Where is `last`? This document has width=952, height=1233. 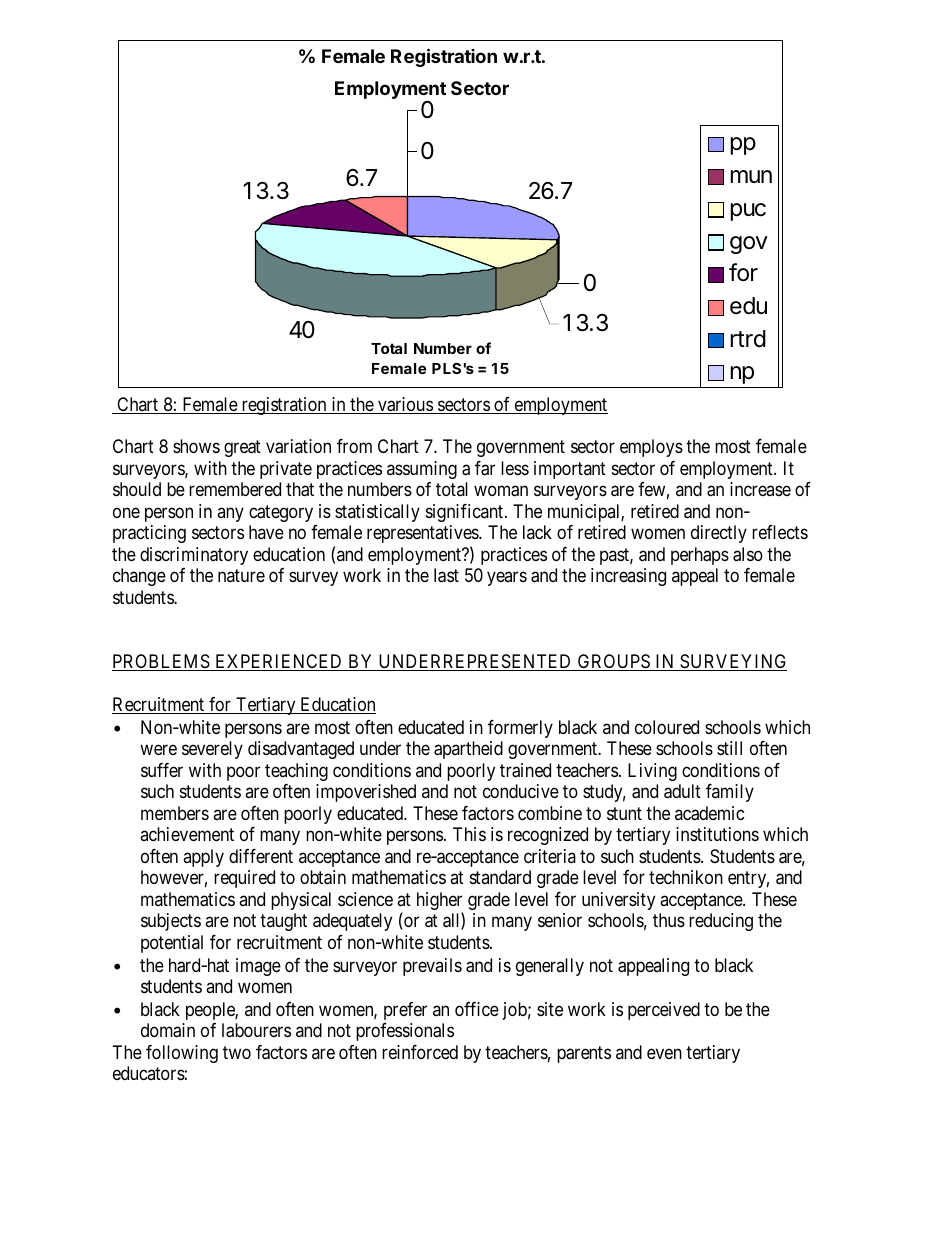
last is located at coordinates (446, 575).
